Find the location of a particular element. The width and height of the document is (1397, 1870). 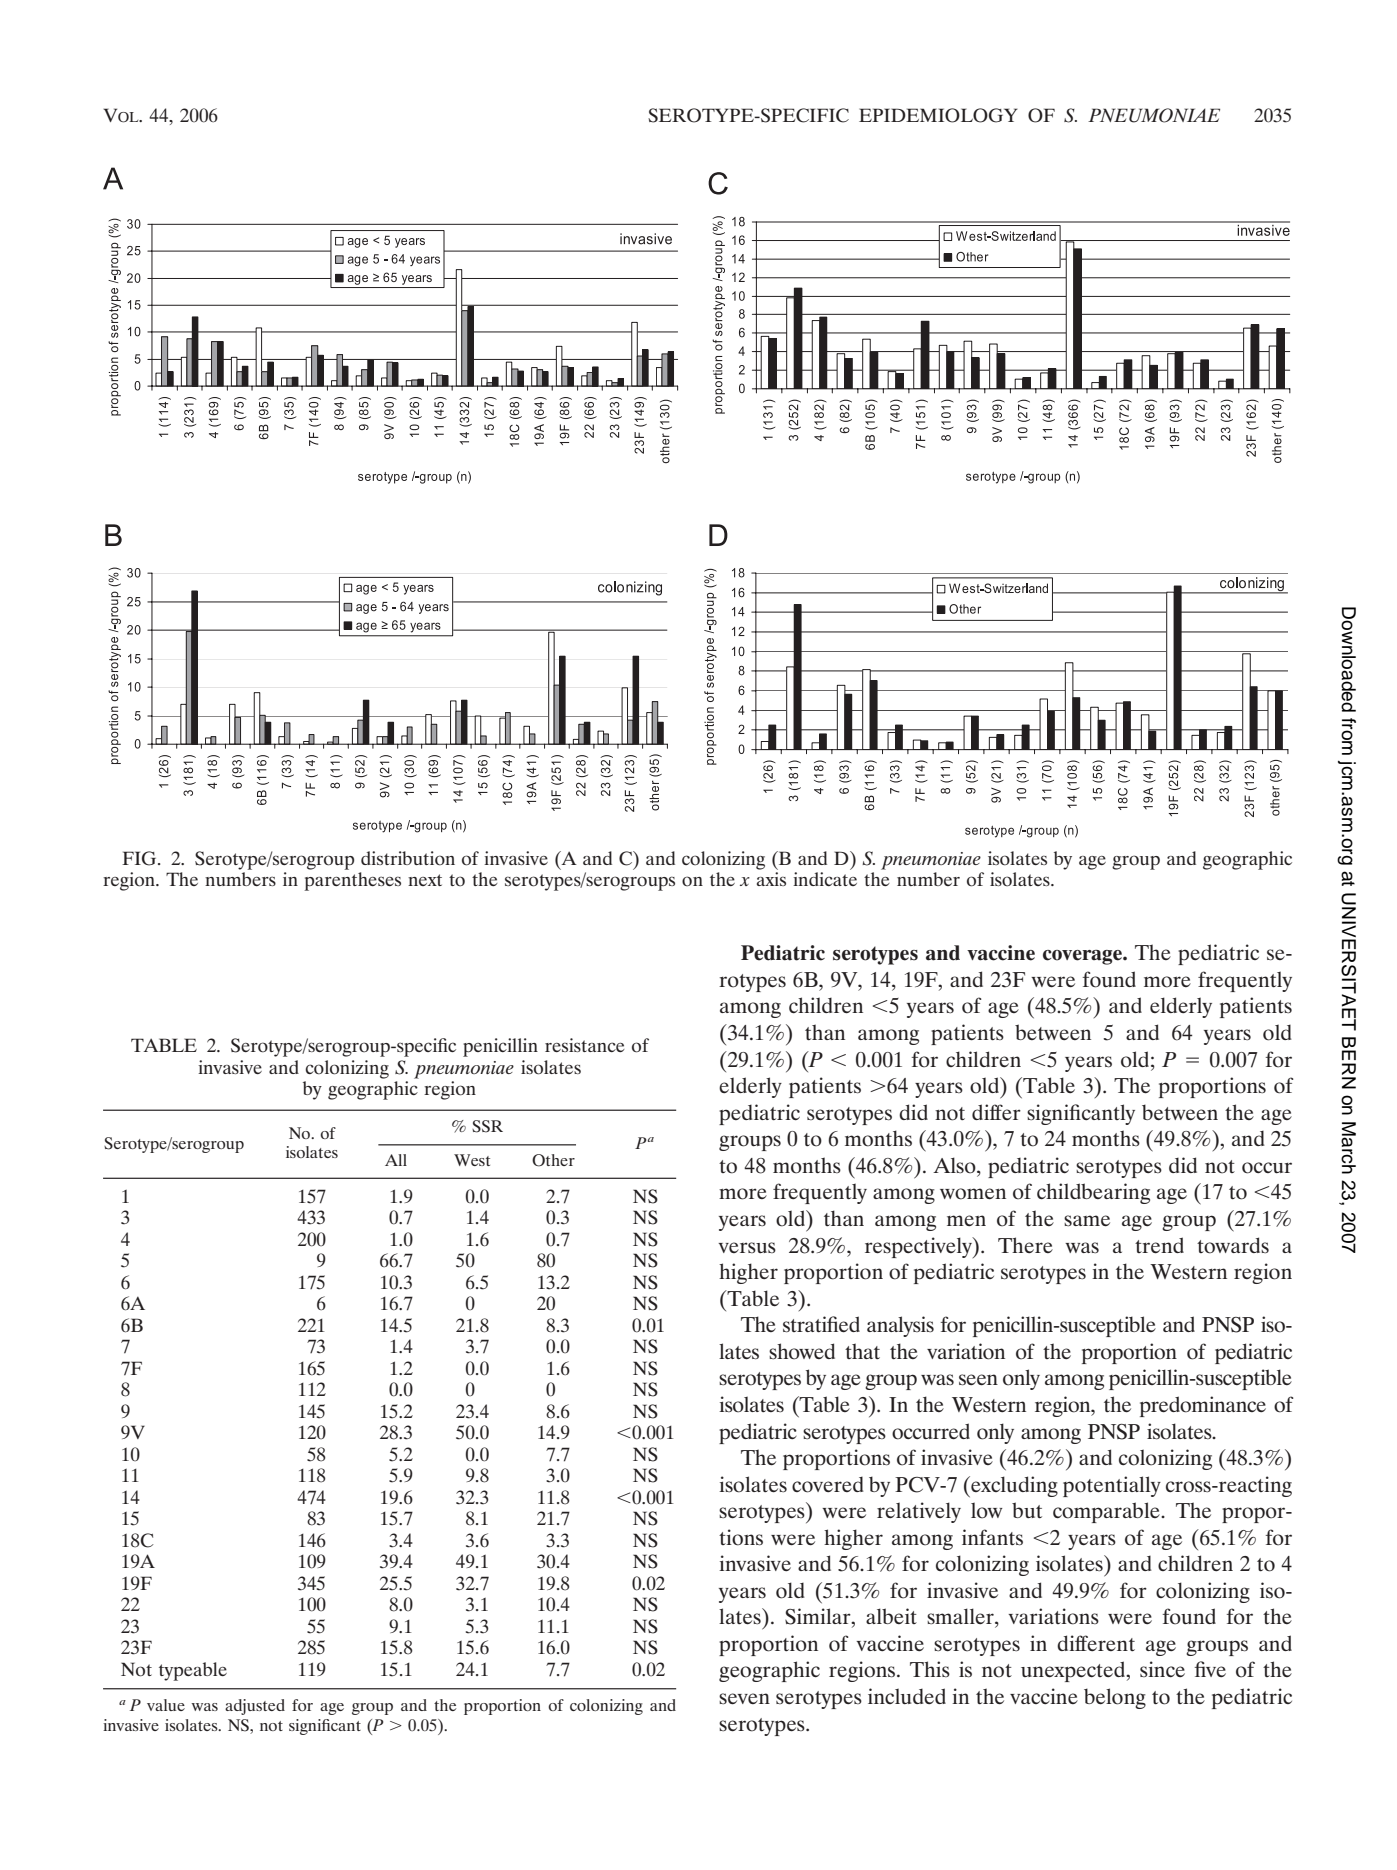

predominance is located at coordinates (1203, 1406).
